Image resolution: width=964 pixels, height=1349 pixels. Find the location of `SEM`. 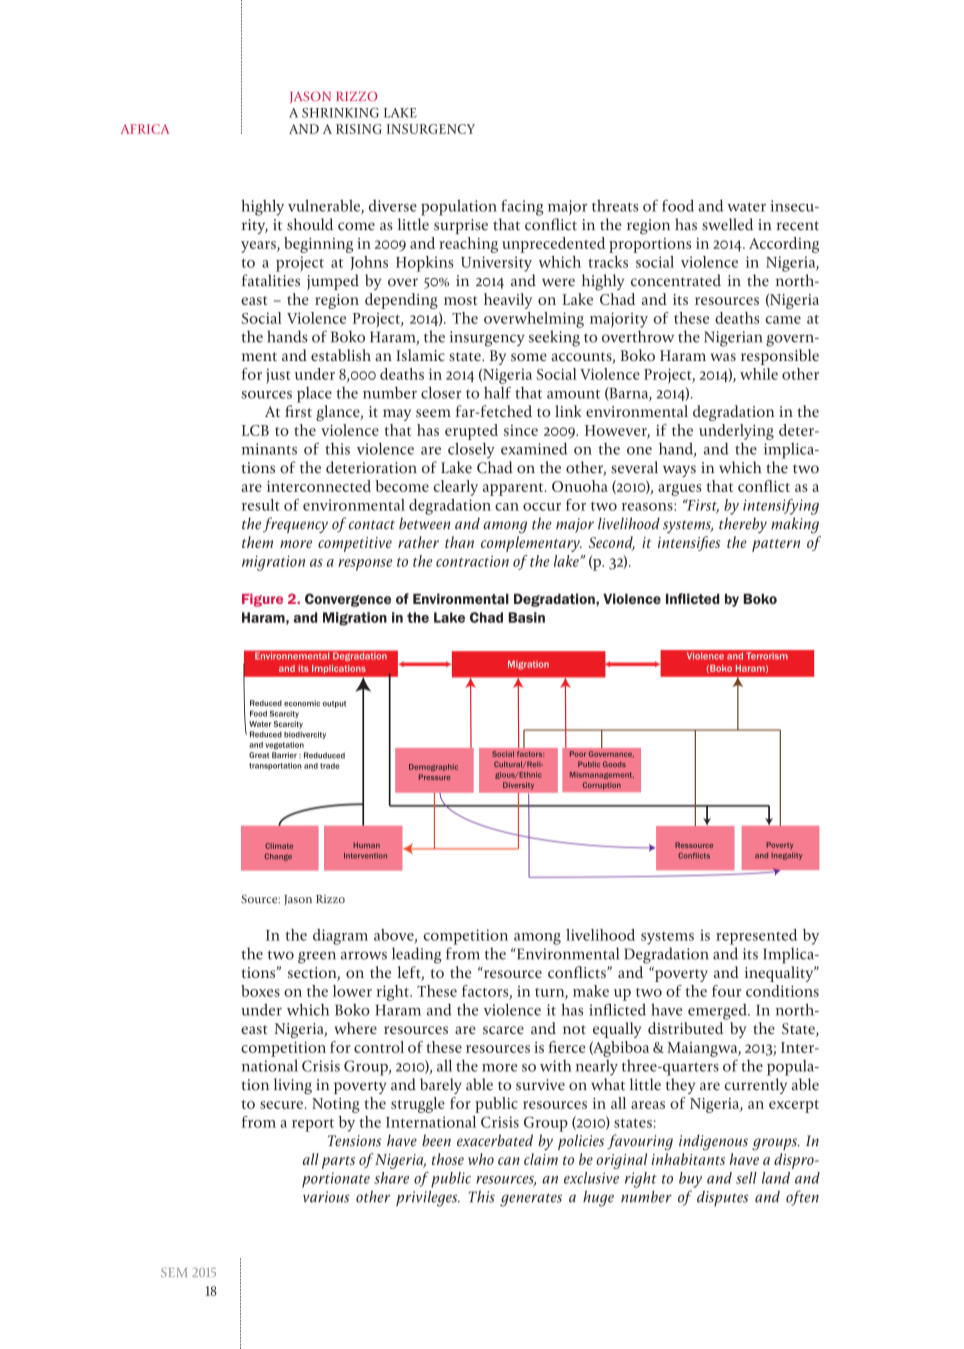

SEM is located at coordinates (174, 1272).
